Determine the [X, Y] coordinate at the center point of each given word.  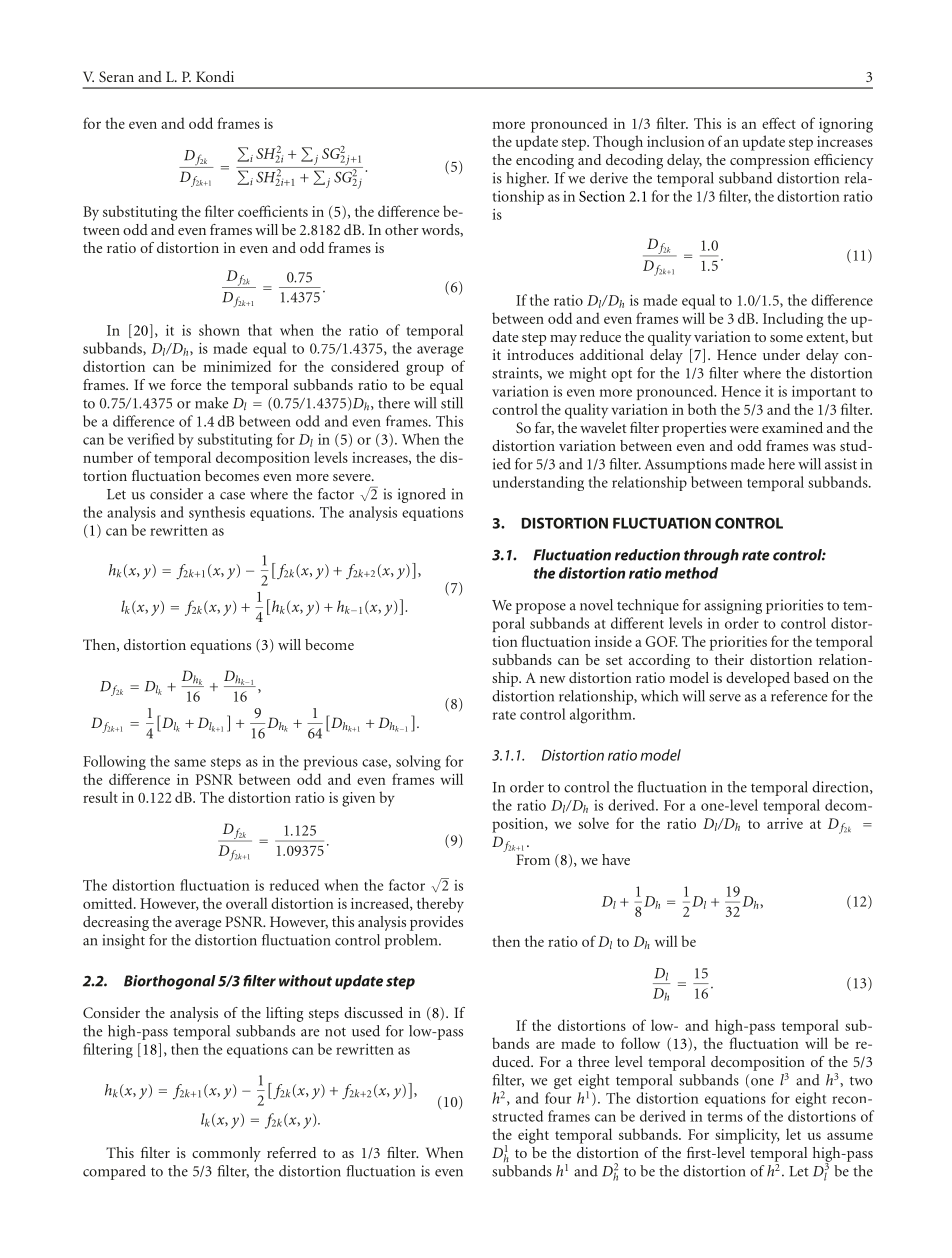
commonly [226, 1154]
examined [792, 427]
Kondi [215, 76]
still [452, 403]
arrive [785, 823]
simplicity [747, 1136]
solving [418, 763]
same [190, 763]
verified [150, 439]
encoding [545, 161]
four [558, 1098]
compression [769, 161]
